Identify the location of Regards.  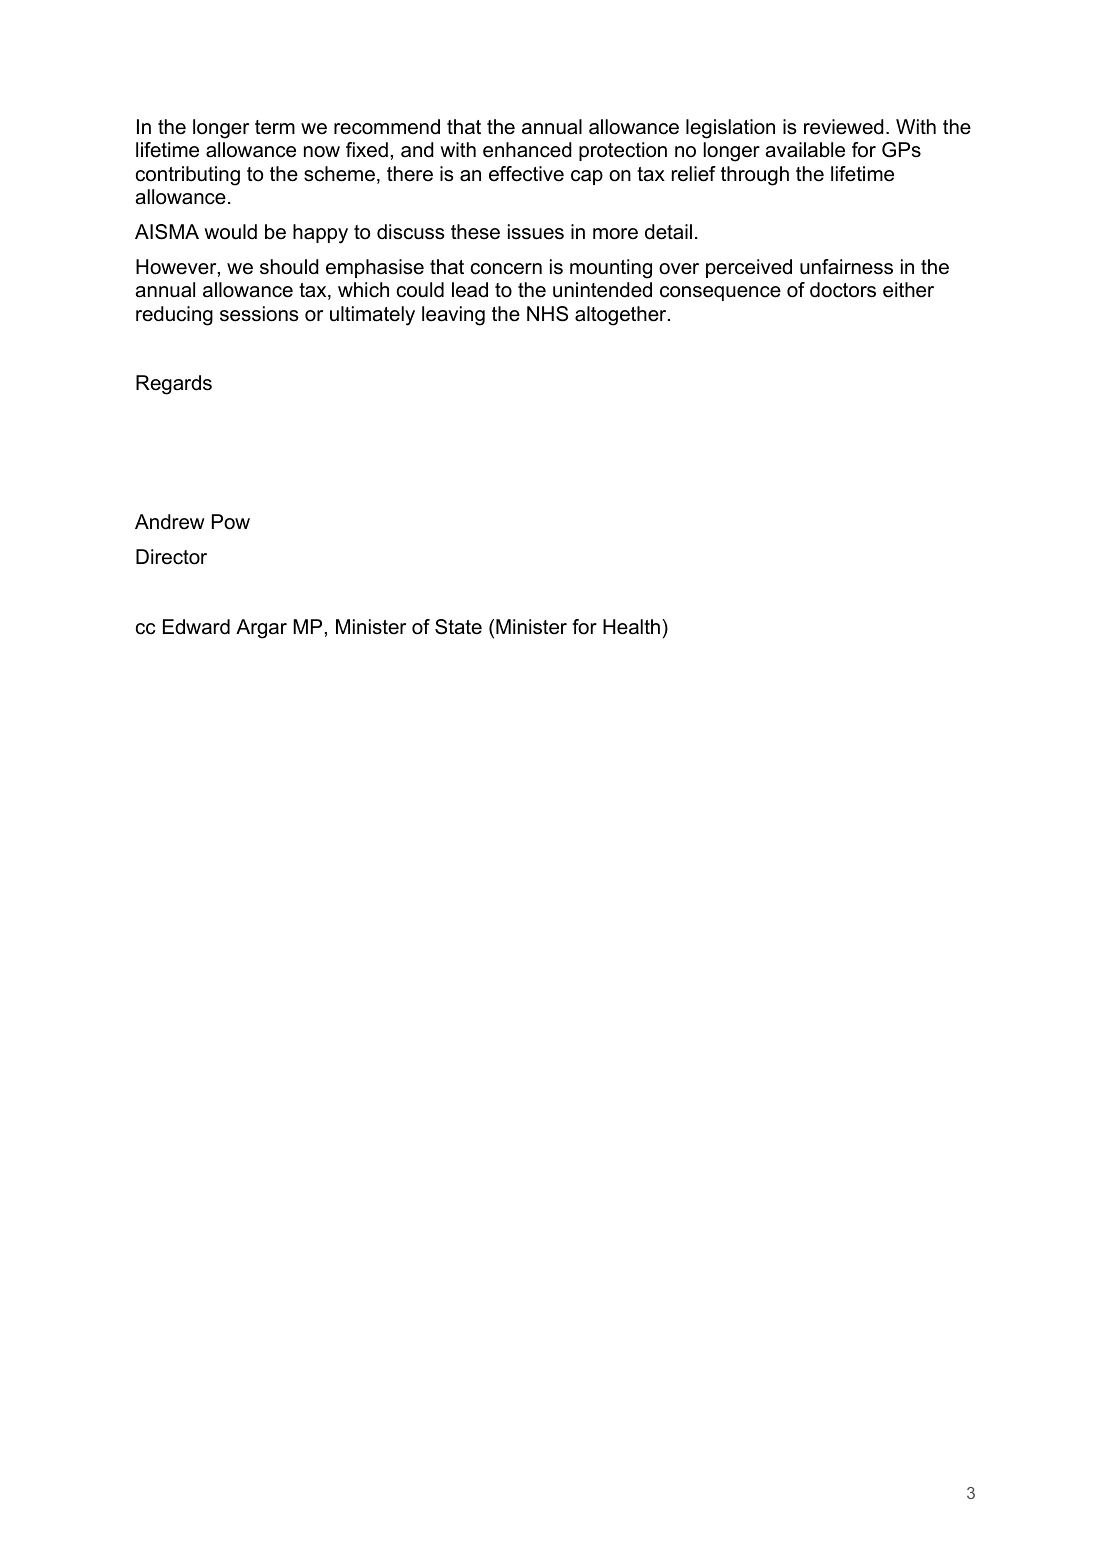
(174, 385).
